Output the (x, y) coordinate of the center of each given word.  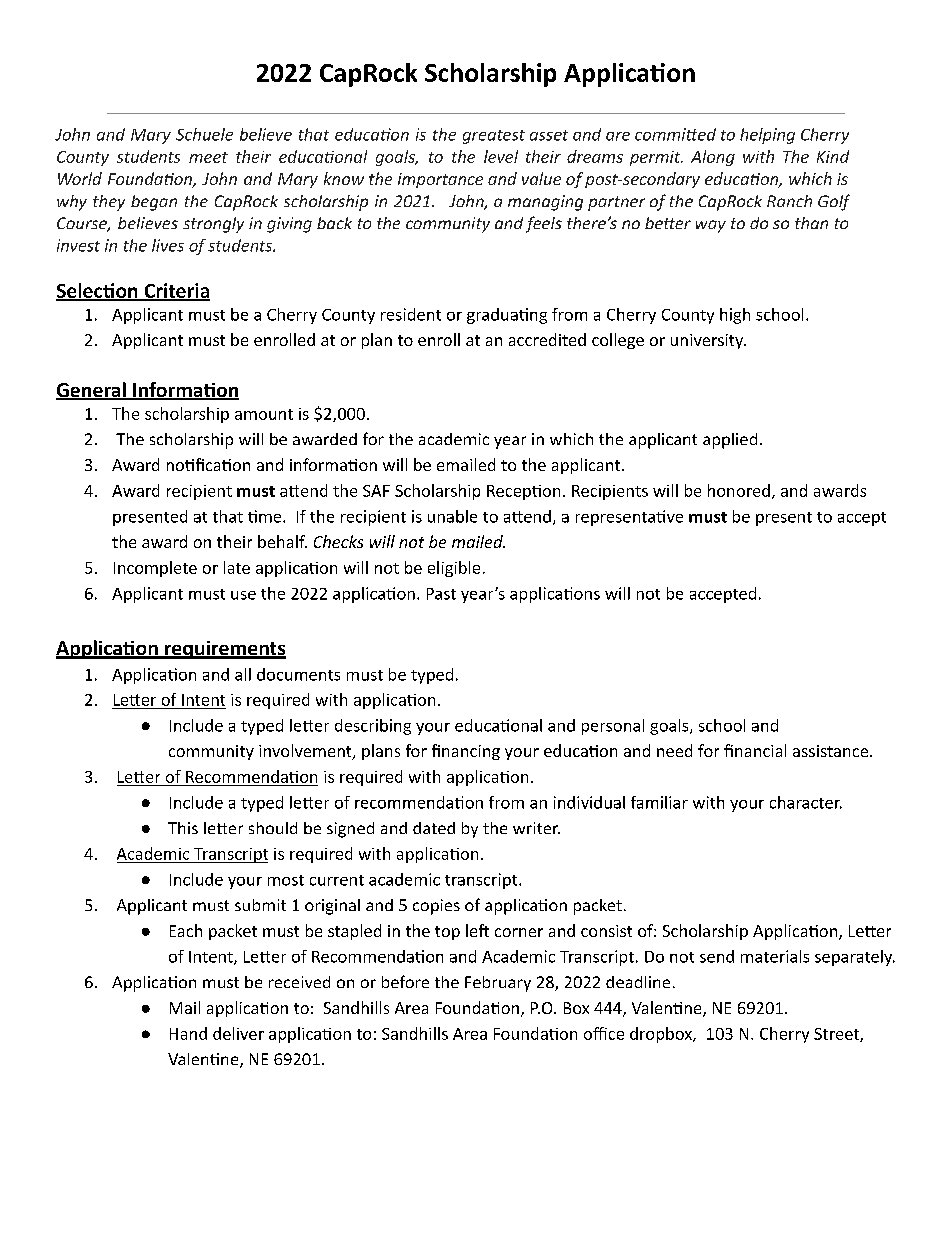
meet (208, 157)
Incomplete (155, 569)
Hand (188, 1033)
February (498, 984)
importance (440, 180)
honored (739, 490)
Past (441, 594)
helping (767, 136)
